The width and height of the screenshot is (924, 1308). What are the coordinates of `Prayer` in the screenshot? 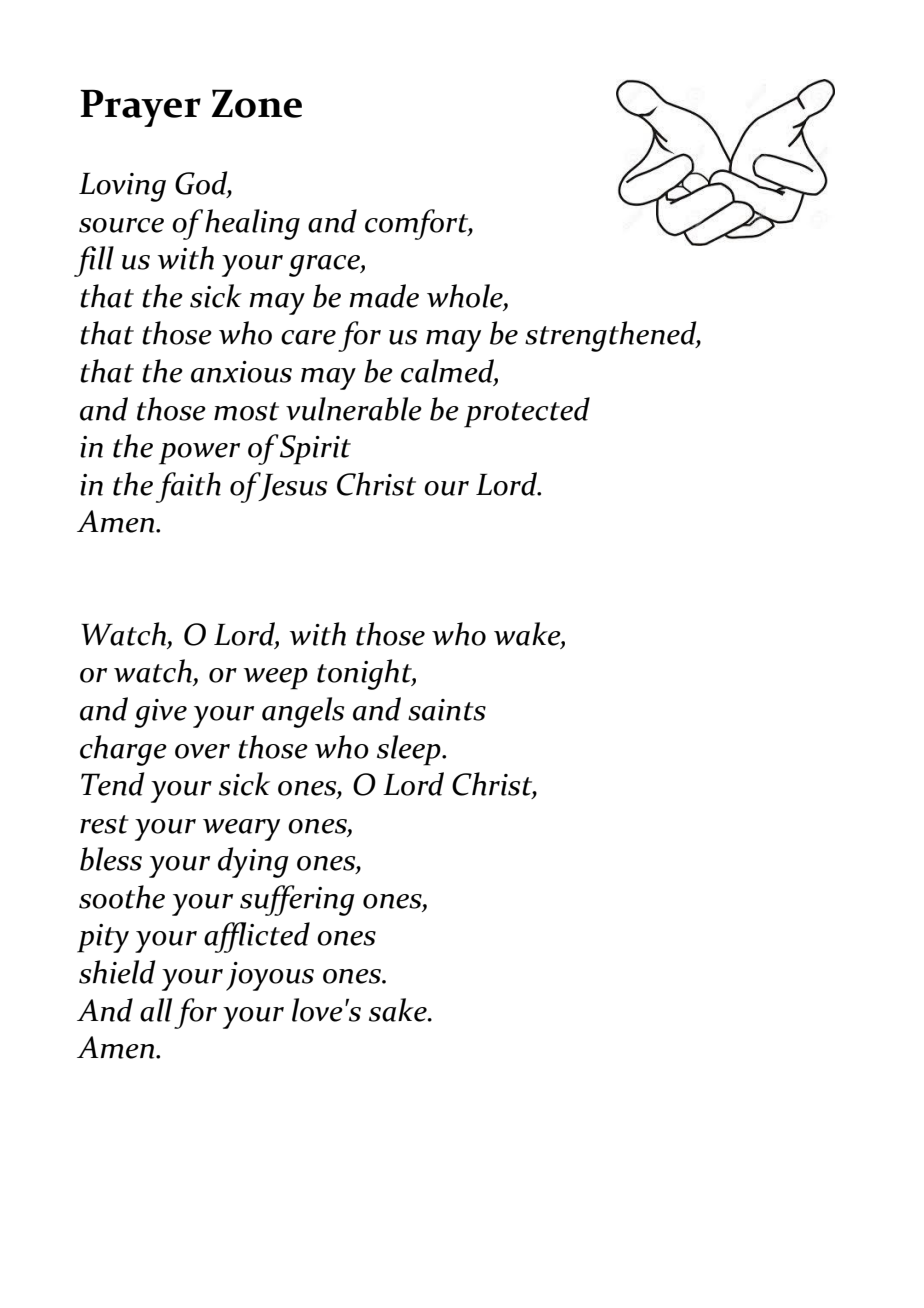 It's located at (140, 108).
